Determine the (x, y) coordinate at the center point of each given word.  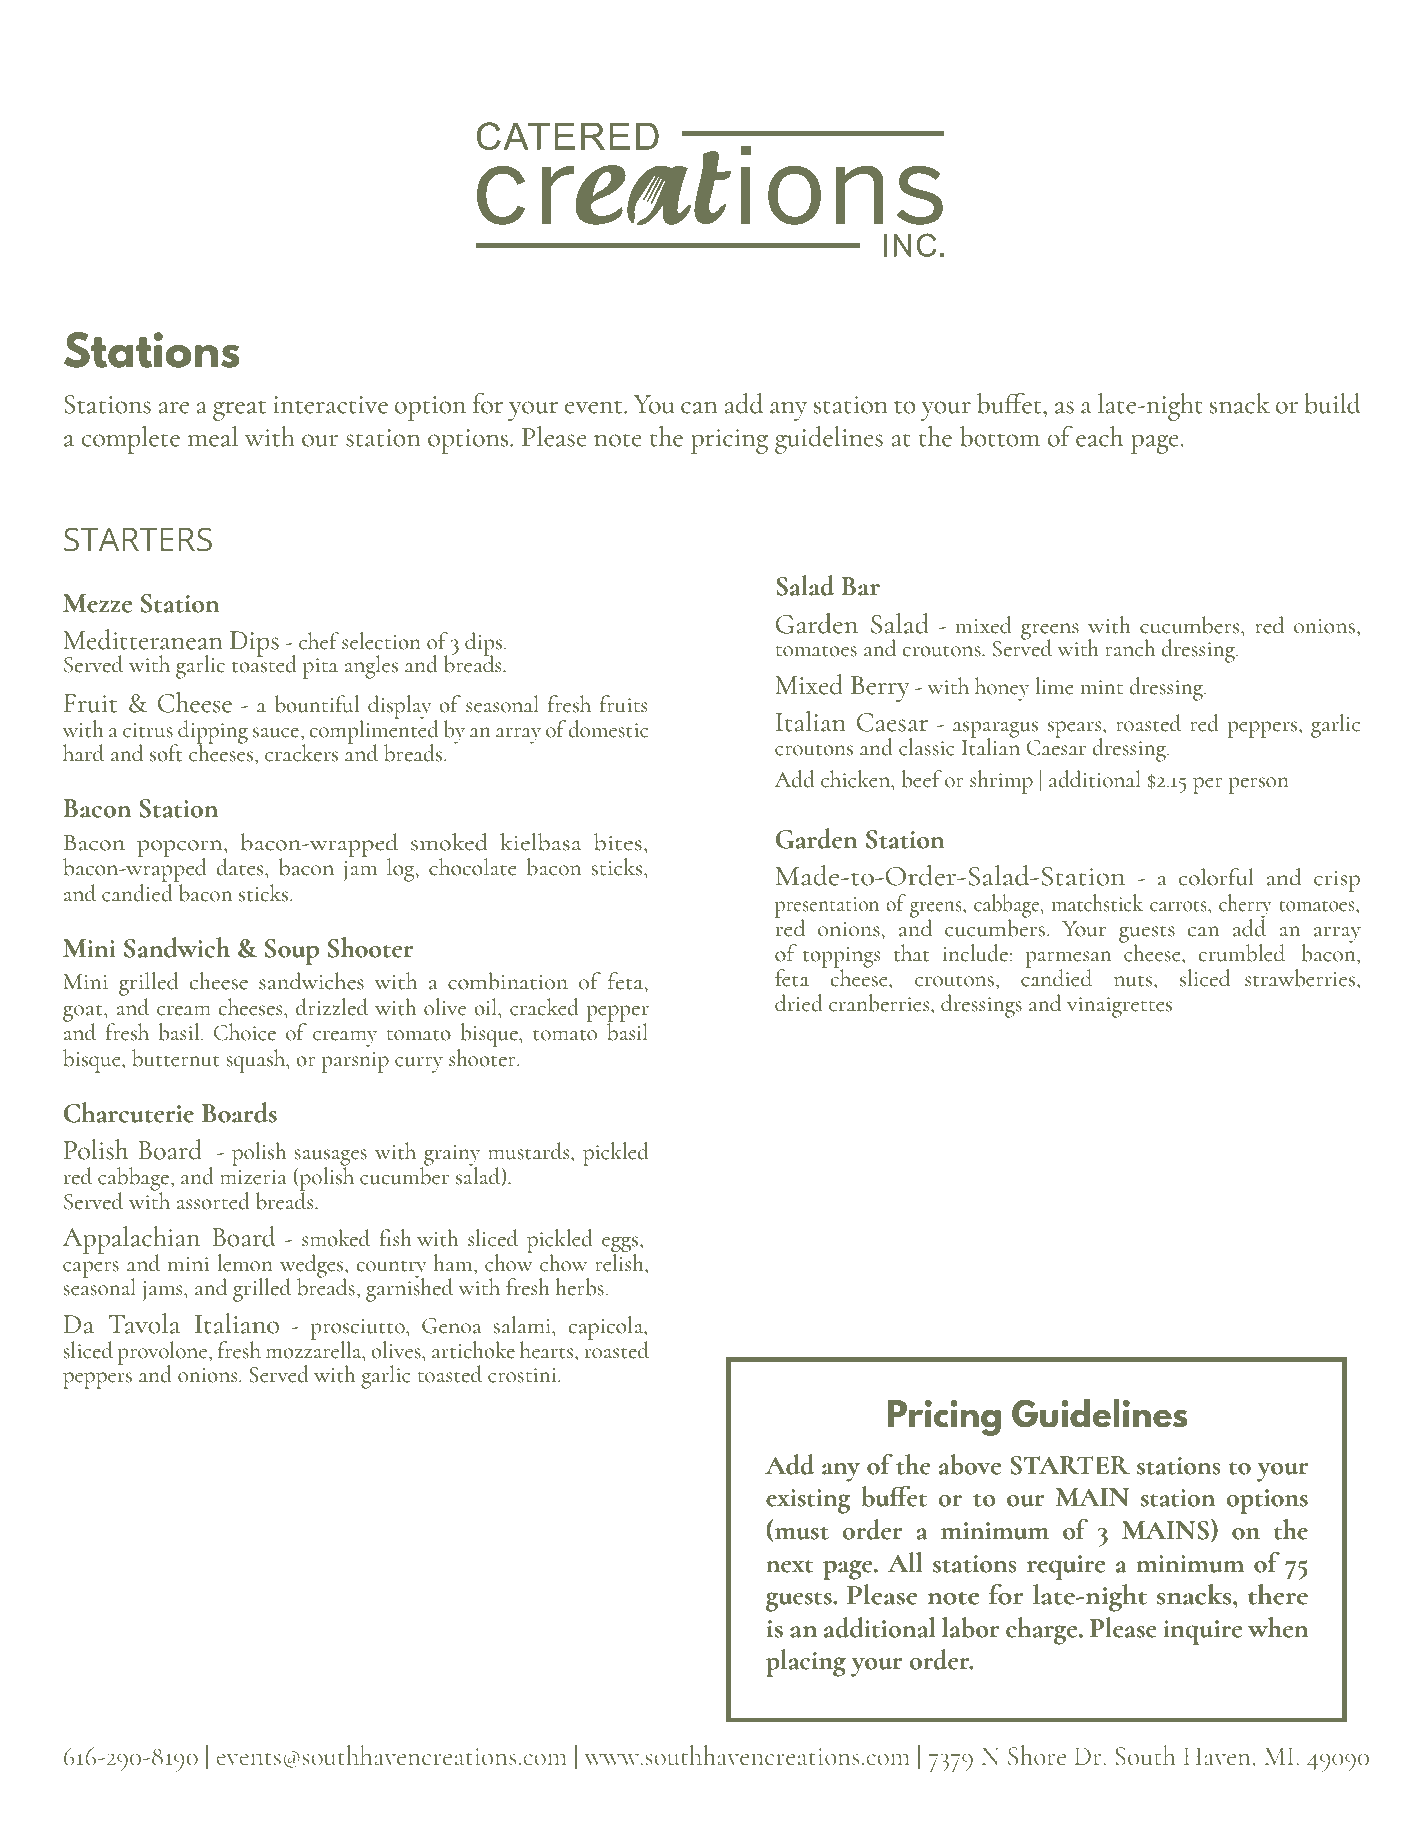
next (790, 1566)
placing (806, 1663)
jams (164, 1291)
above (970, 1464)
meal (212, 436)
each (1099, 436)
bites (618, 842)
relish (620, 1261)
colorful (1216, 877)
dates (241, 867)
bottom (1000, 436)
